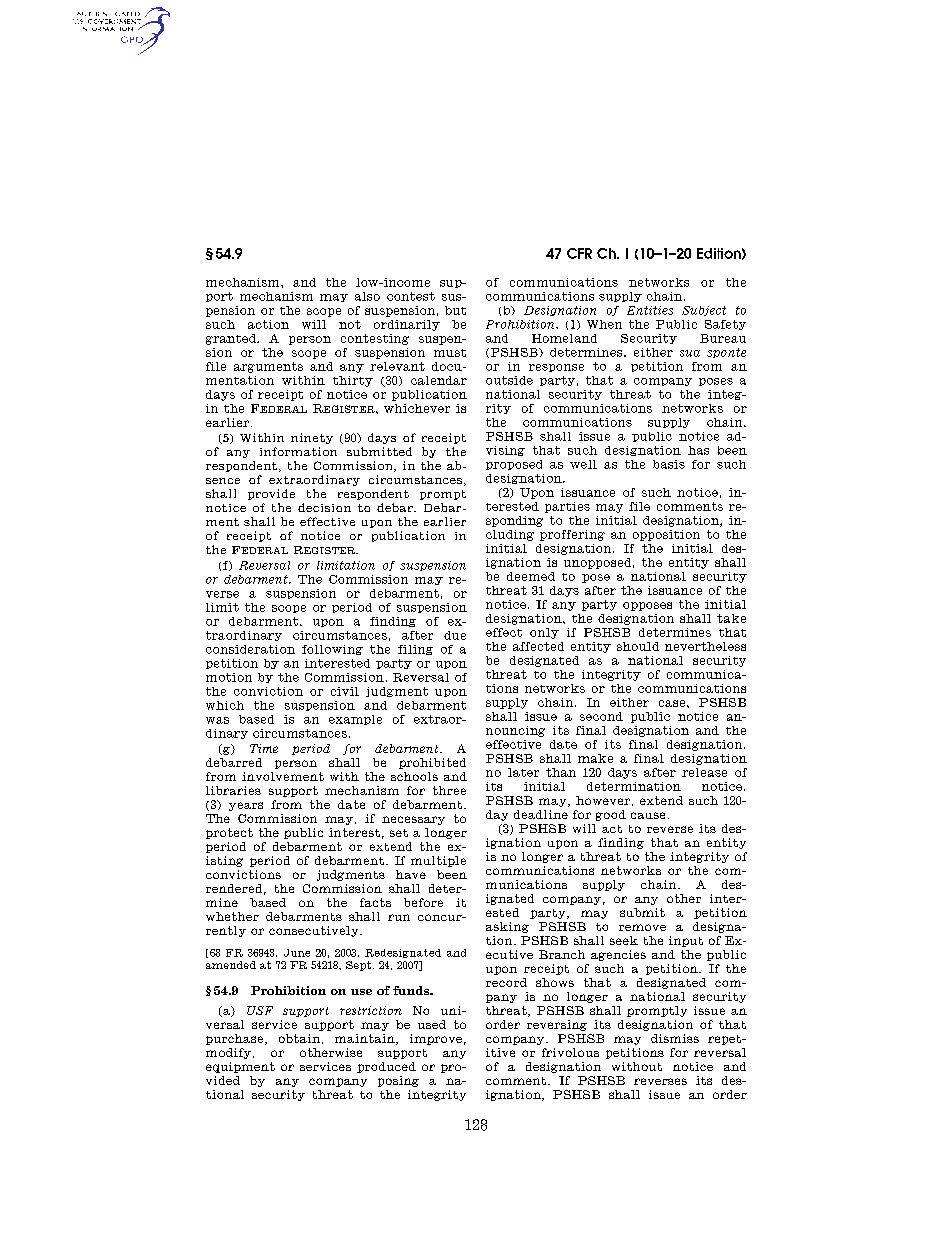  Describe the element at coordinates (648, 815) in the screenshot. I see `cause` at that location.
